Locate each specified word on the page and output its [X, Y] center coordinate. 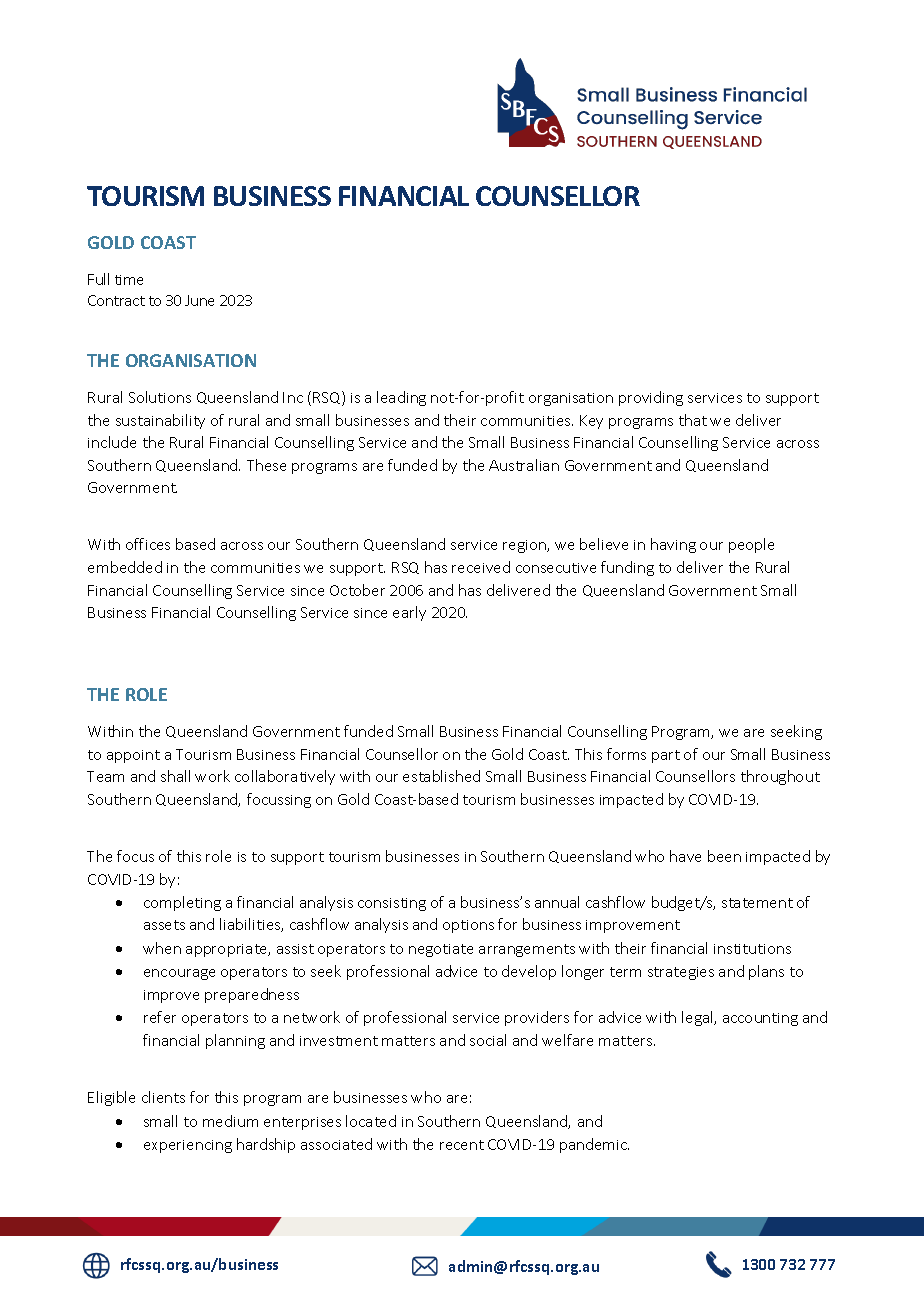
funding [627, 568]
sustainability [160, 421]
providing [651, 398]
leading [401, 398]
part [666, 756]
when [162, 948]
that [693, 420]
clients [163, 1097]
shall [175, 776]
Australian [524, 465]
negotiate [441, 950]
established [441, 776]
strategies [681, 973]
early [409, 613]
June [199, 300]
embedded [125, 567]
